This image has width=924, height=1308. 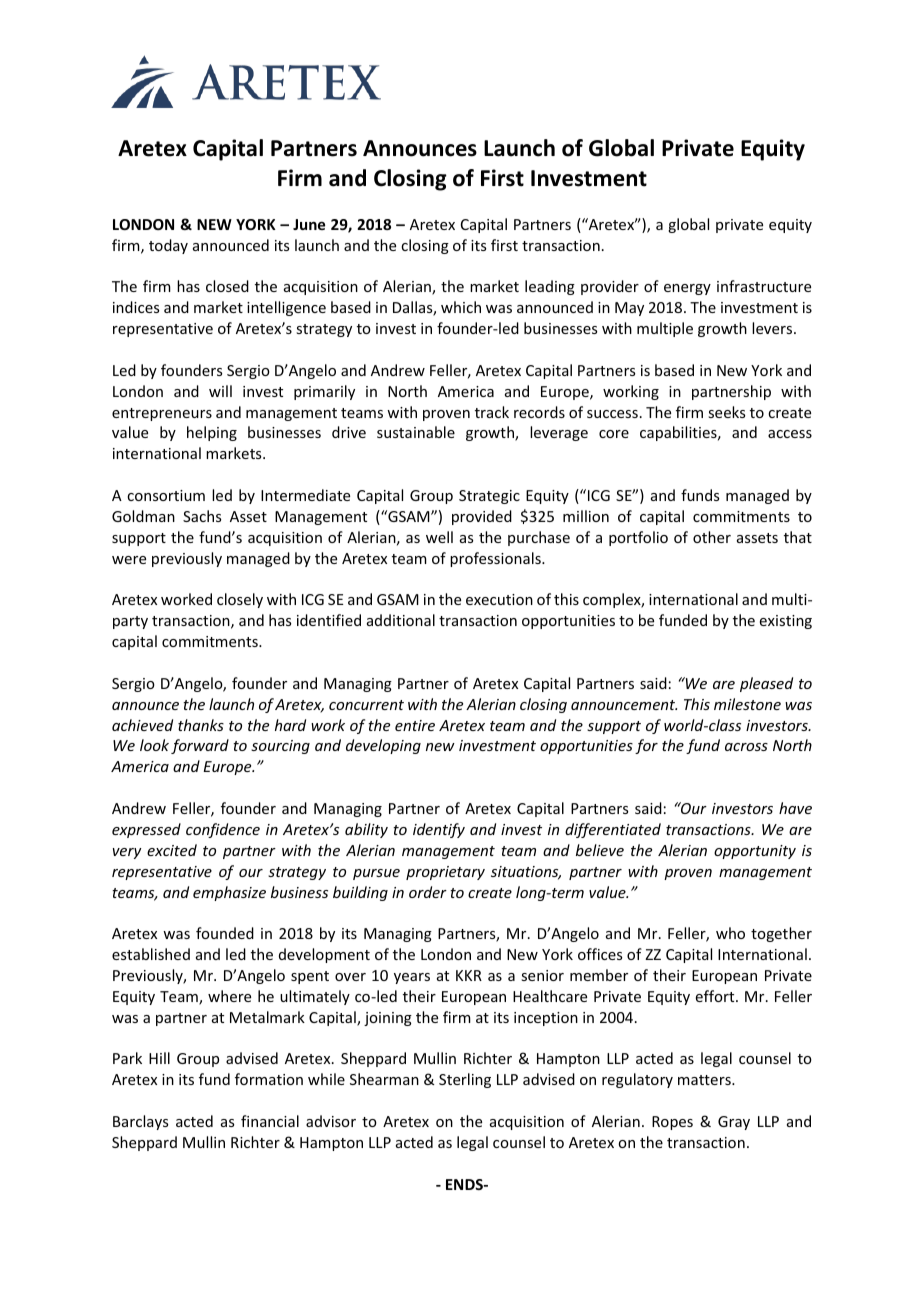 What do you see at coordinates (461, 307) in the image?
I see `which` at bounding box center [461, 307].
